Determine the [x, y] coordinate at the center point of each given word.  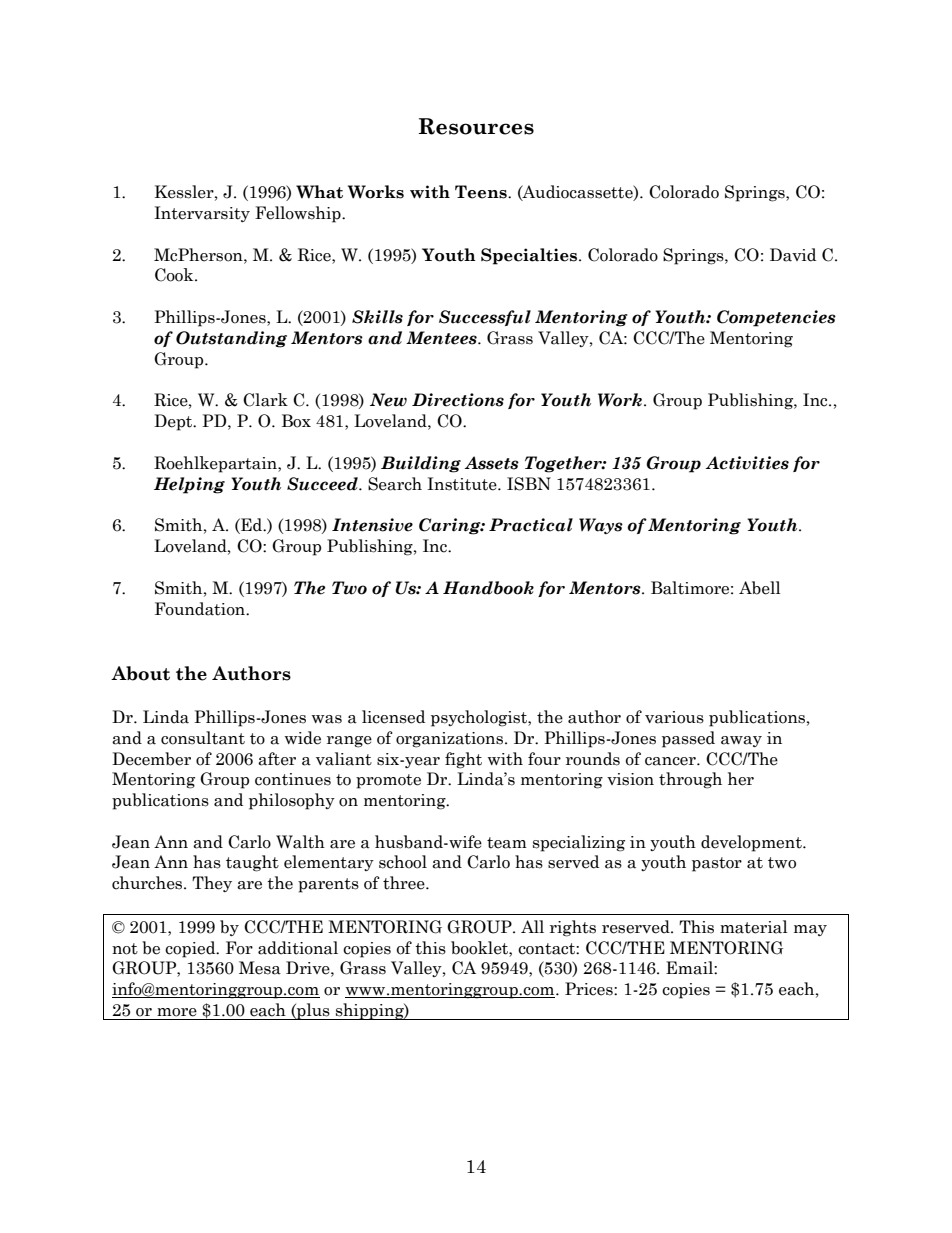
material [754, 927]
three [405, 883]
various [674, 717]
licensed [393, 717]
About [140, 673]
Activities [747, 463]
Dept [174, 422]
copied [191, 949]
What [319, 192]
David [793, 255]
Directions [458, 400]
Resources [476, 126]
